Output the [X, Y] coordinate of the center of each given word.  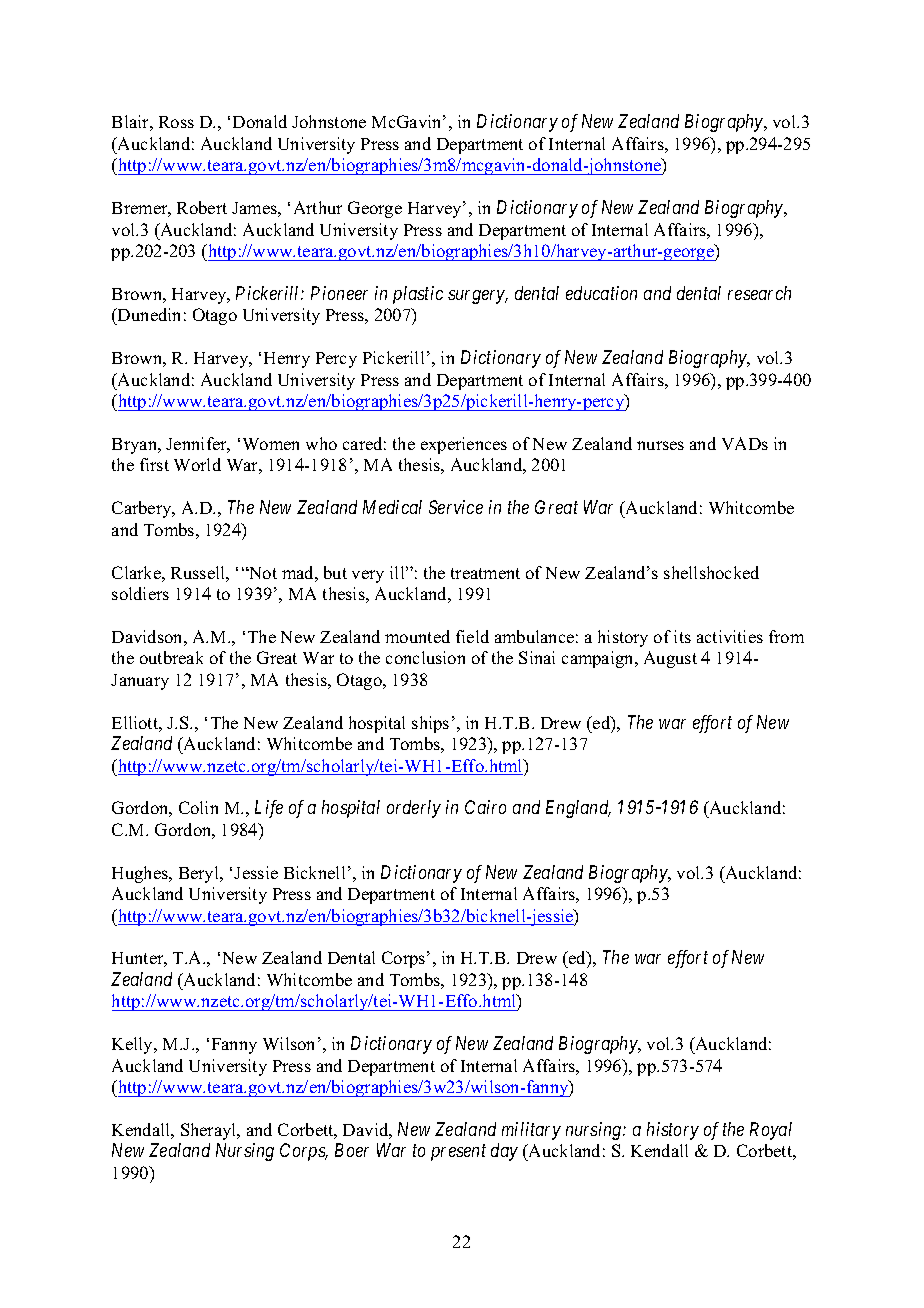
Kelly [134, 1045]
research [759, 293]
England [578, 809]
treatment [485, 573]
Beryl [200, 874]
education [601, 293]
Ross [176, 122]
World [197, 464]
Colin [198, 807]
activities [730, 636]
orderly [414, 809]
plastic [418, 295]
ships [430, 724]
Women [271, 444]
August [670, 659]
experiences [464, 445]
